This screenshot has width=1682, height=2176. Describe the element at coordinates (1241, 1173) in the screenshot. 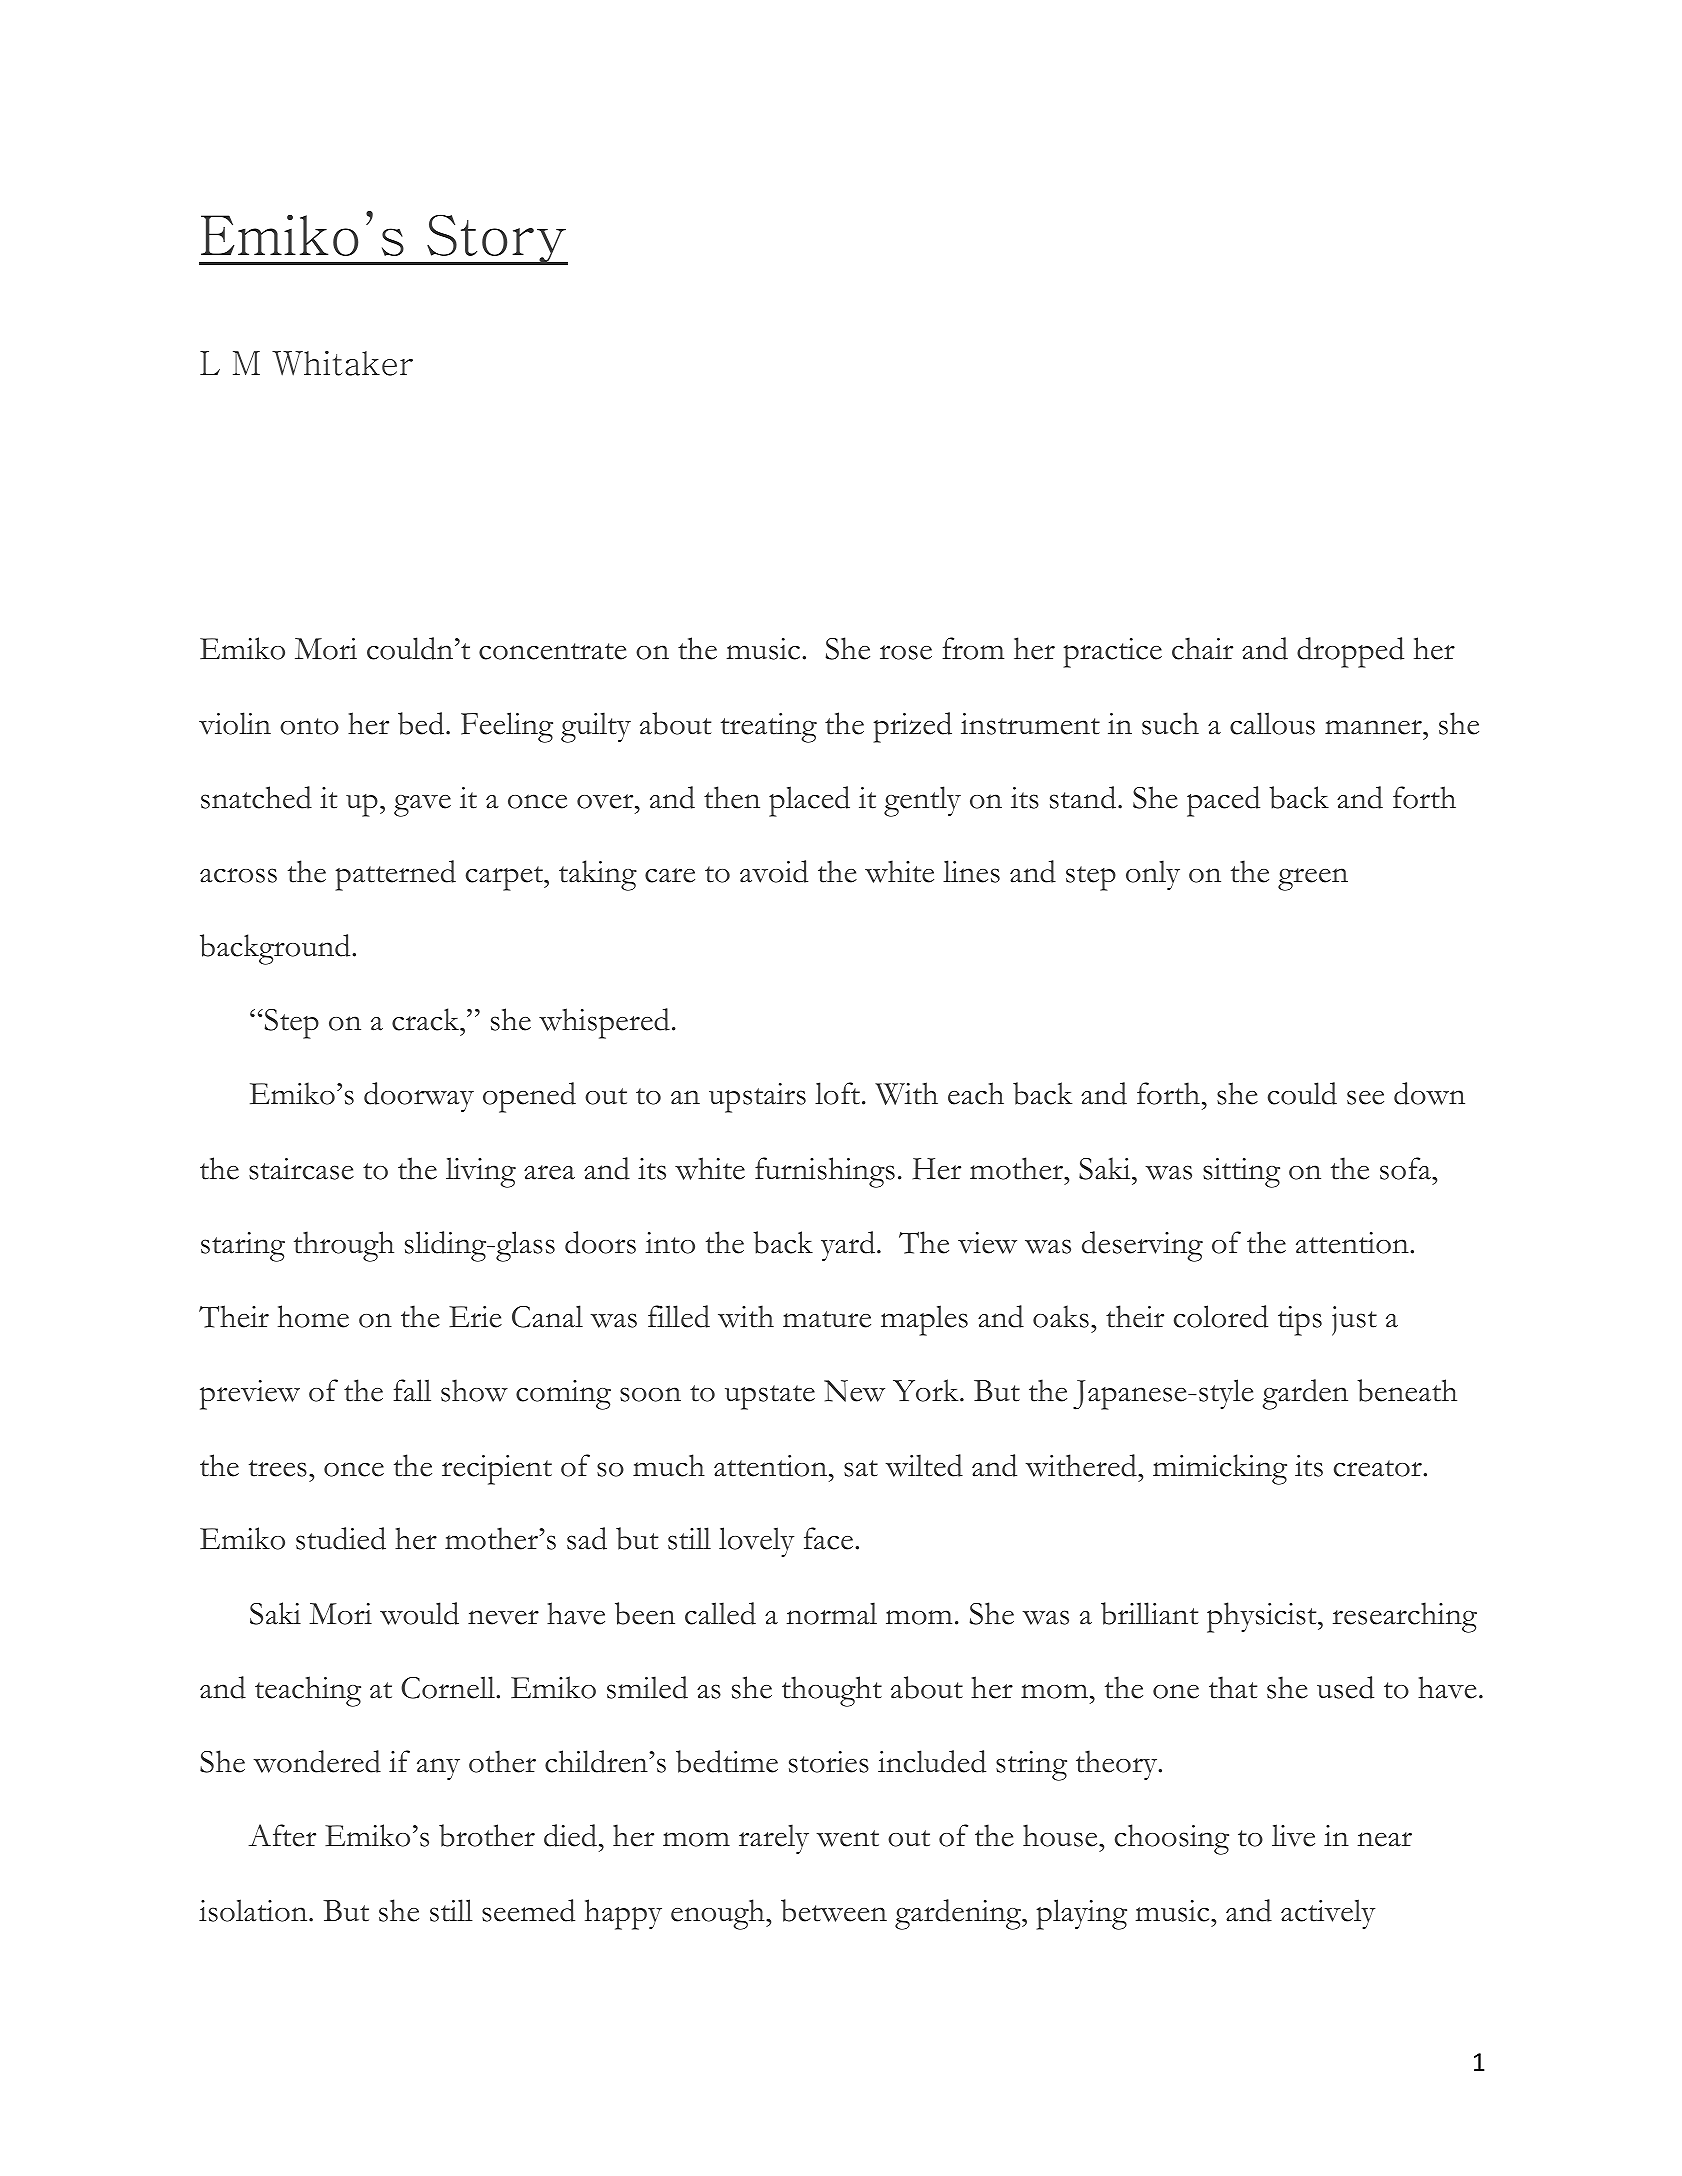

I see `sitting` at that location.
